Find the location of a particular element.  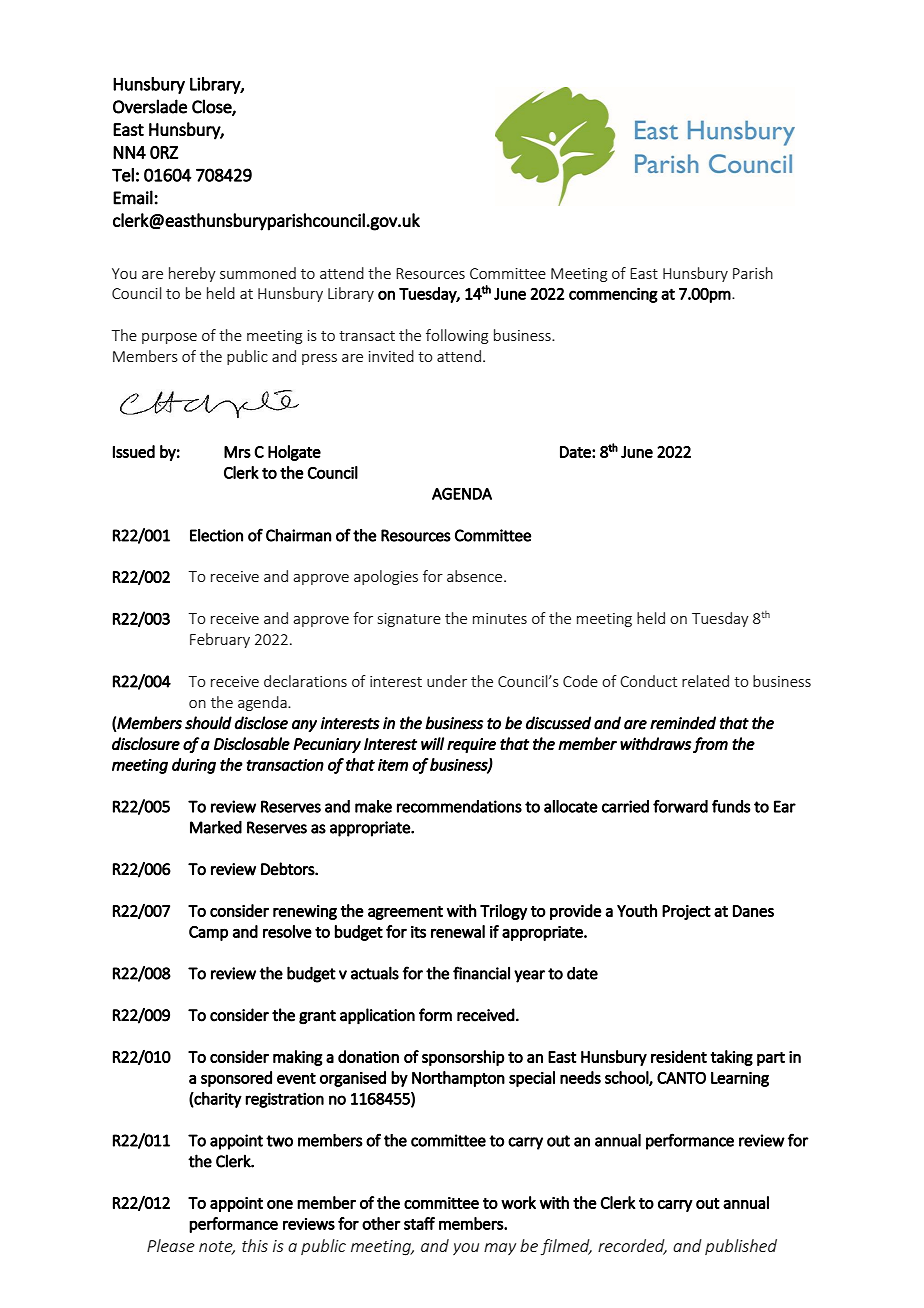

commencing is located at coordinates (613, 295).
